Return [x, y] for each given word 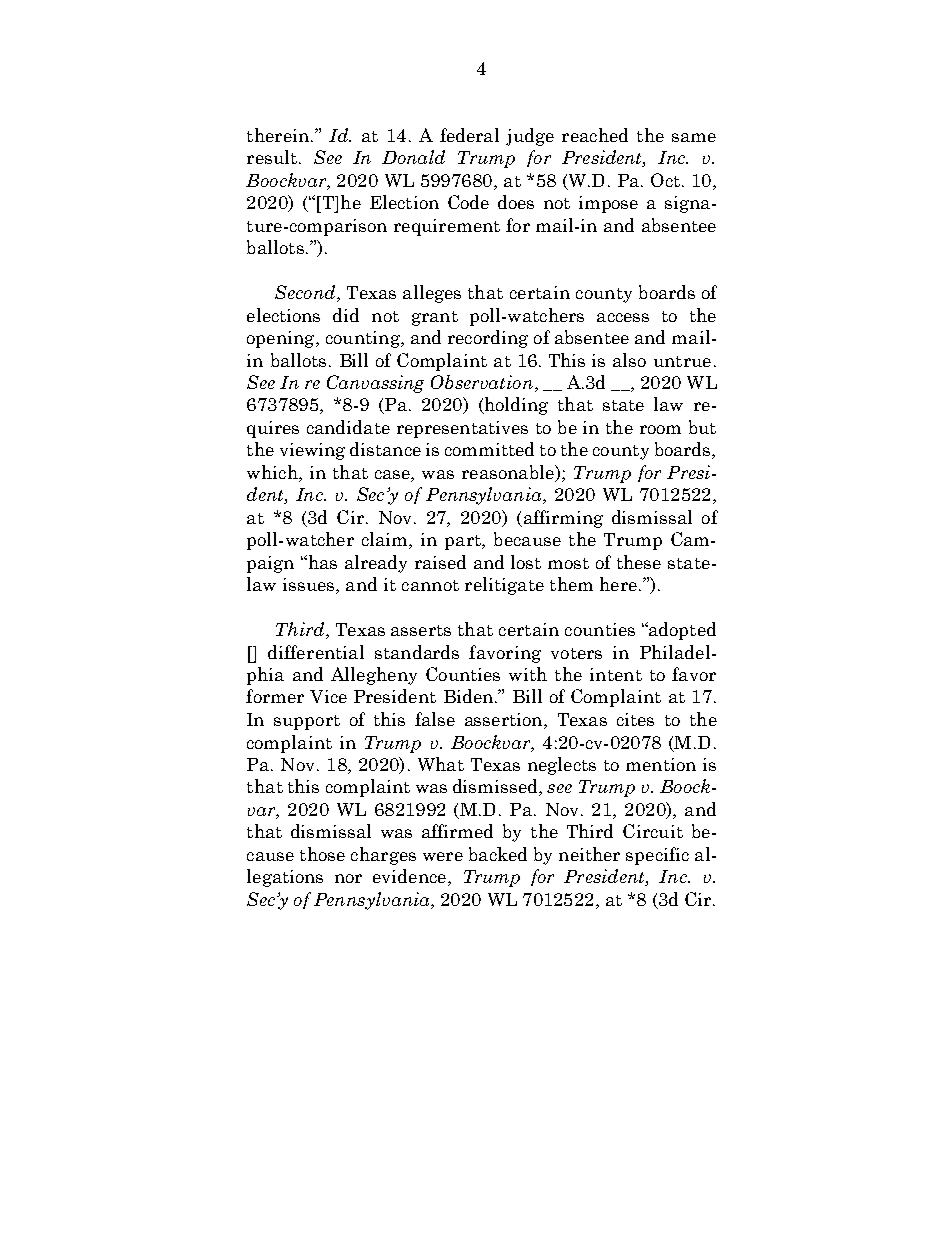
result [272, 157]
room [660, 429]
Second [306, 293]
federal [469, 135]
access [623, 317]
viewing [312, 451]
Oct [665, 180]
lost [526, 562]
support [307, 722]
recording [488, 339]
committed [489, 449]
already [376, 564]
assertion [505, 721]
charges [383, 856]
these [639, 562]
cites [635, 719]
